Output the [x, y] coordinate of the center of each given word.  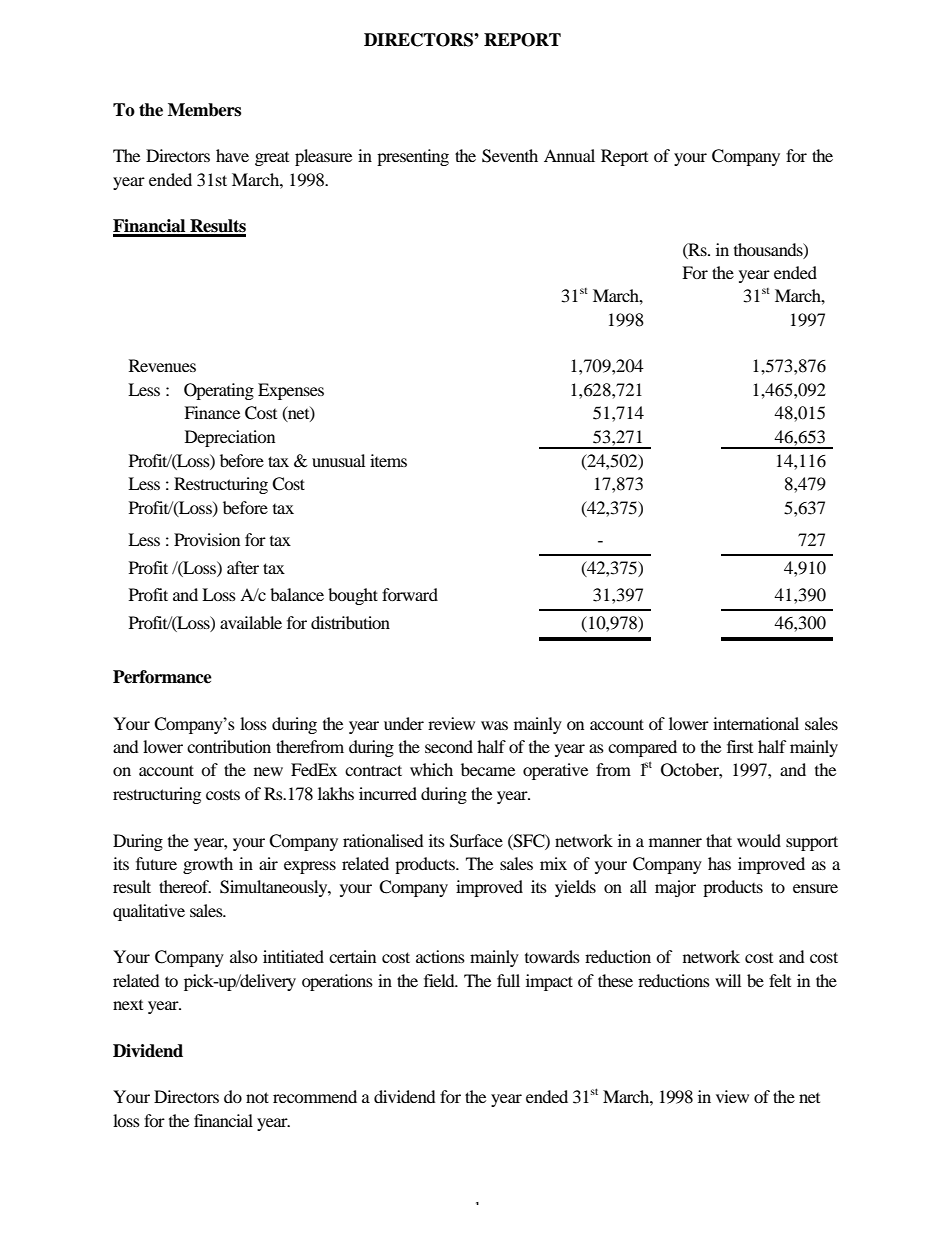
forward [410, 594]
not [257, 1097]
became [488, 769]
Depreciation [230, 438]
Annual [569, 155]
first [740, 746]
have [232, 155]
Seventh [510, 156]
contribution [229, 746]
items [388, 460]
